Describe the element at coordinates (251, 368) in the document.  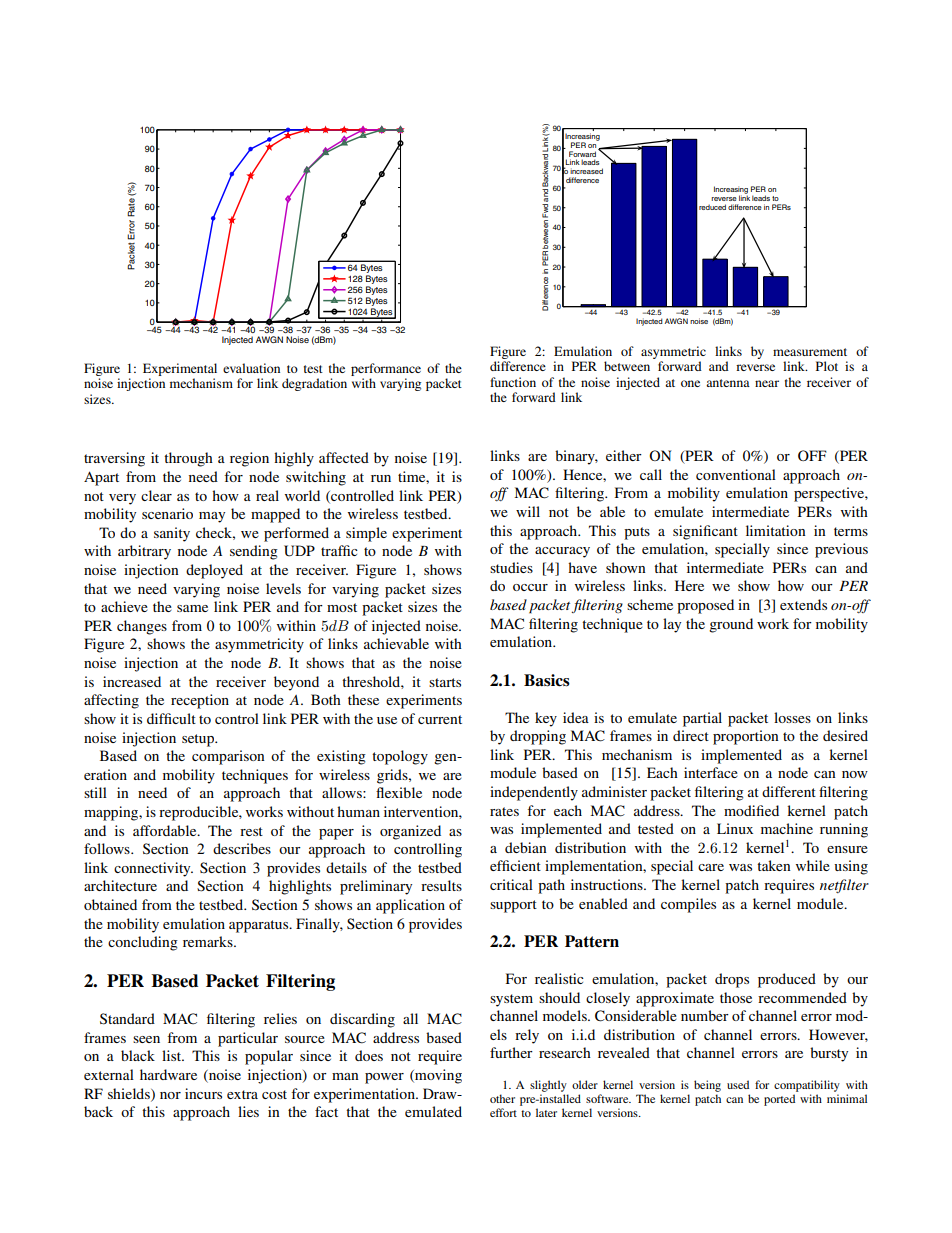
I see `evaluation` at that location.
